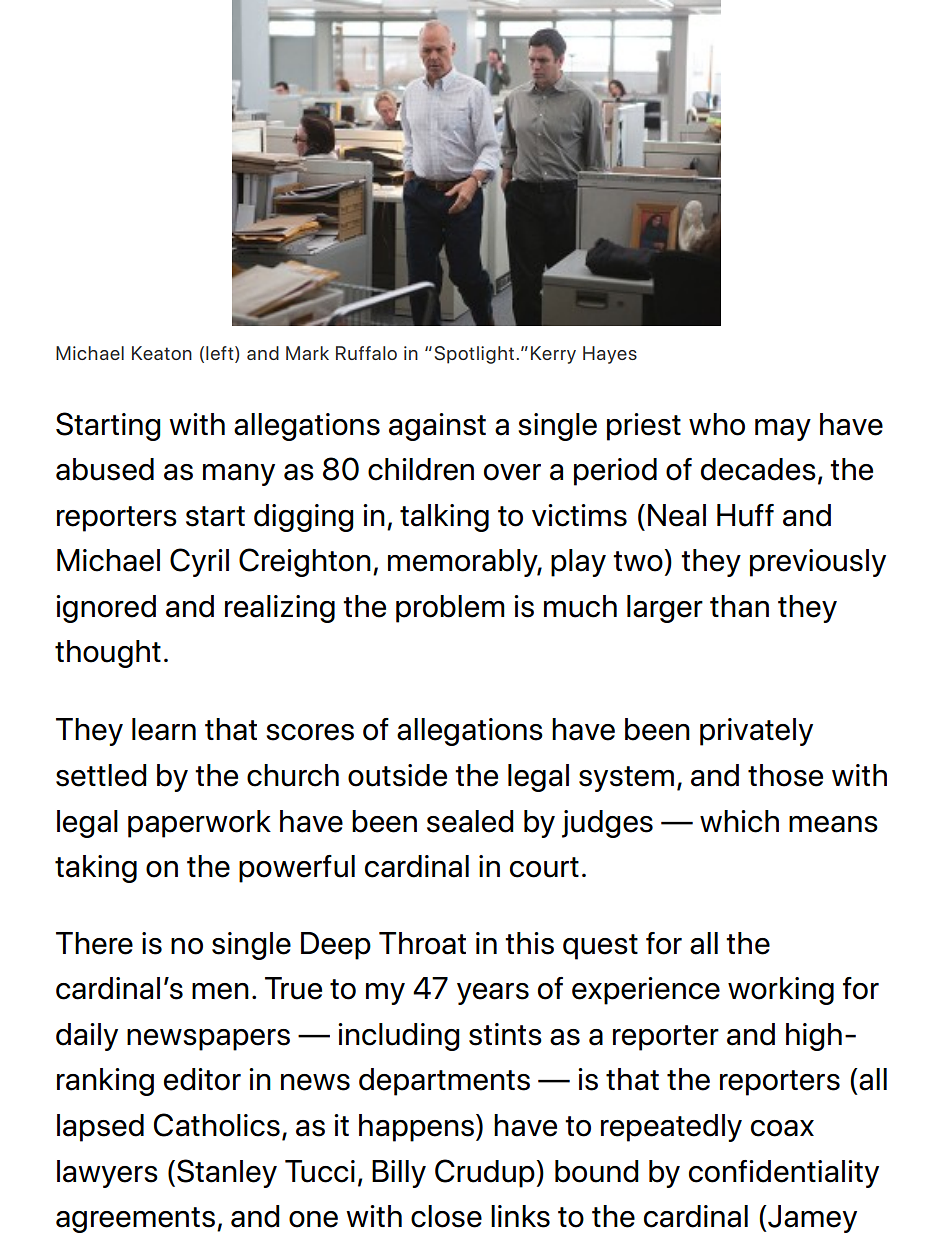  Describe the element at coordinates (717, 424) in the page. I see `who` at that location.
